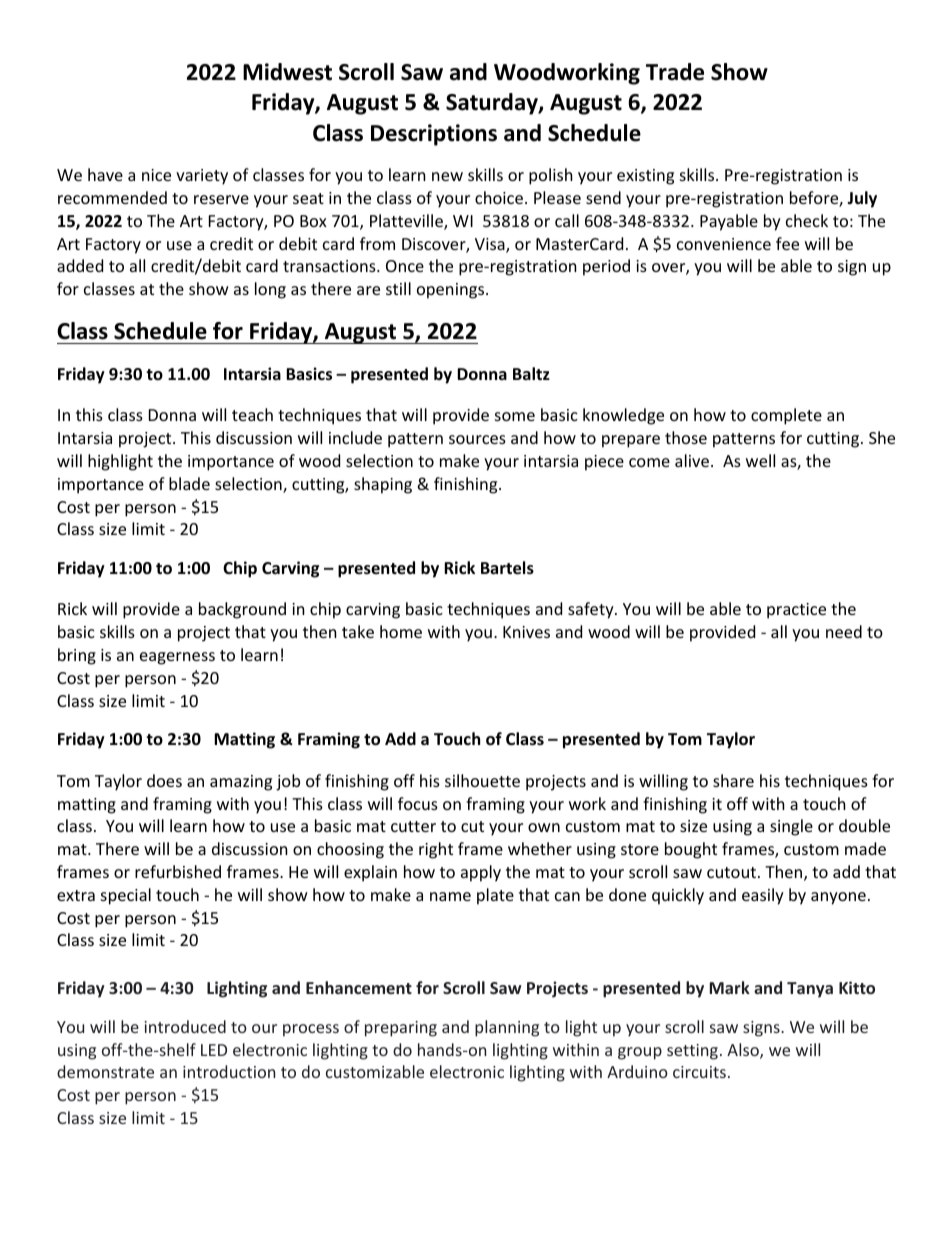  Describe the element at coordinates (185, 1026) in the page. I see `introduced` at that location.
